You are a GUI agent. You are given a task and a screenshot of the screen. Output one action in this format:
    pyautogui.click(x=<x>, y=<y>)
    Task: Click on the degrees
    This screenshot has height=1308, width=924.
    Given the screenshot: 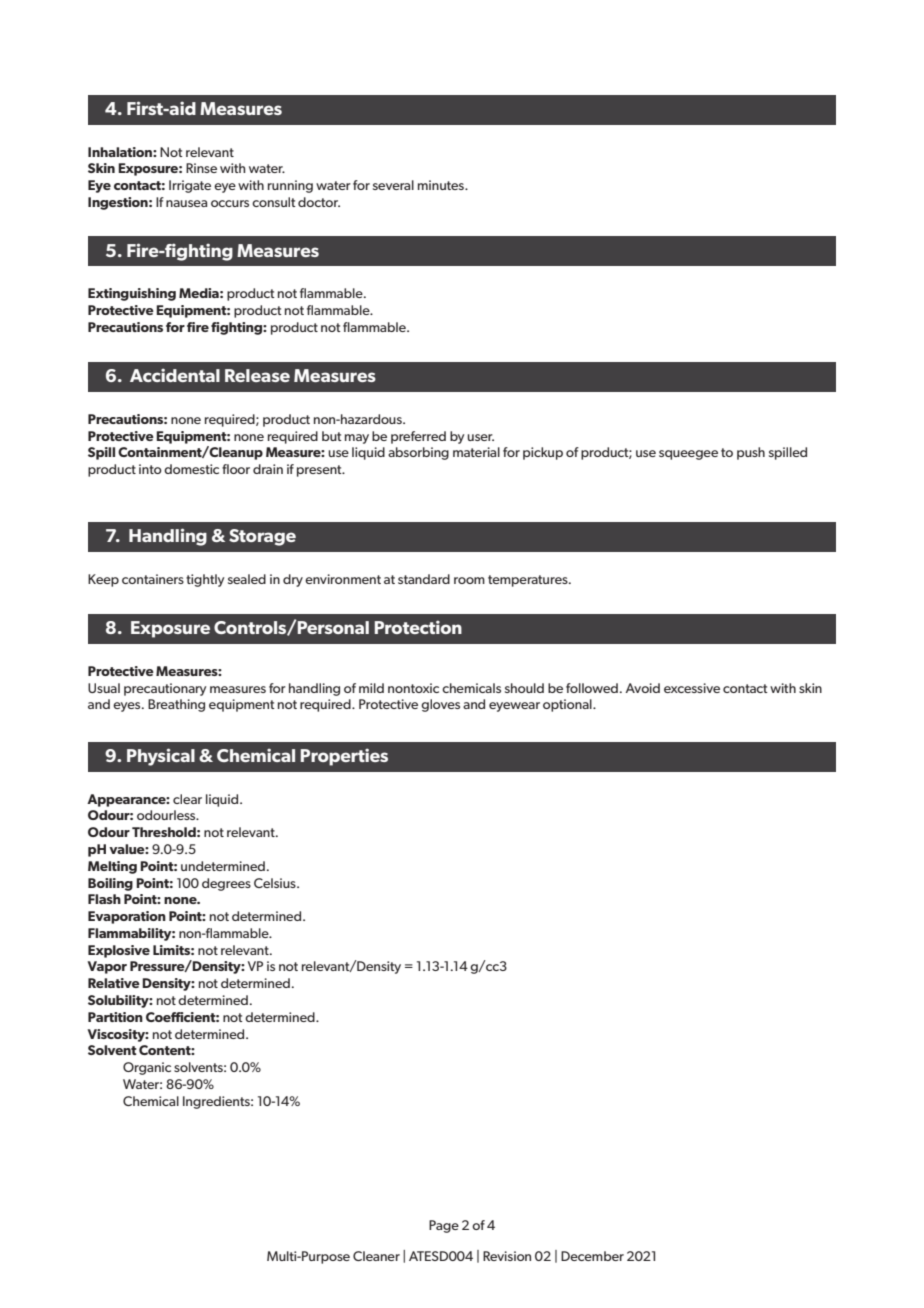 What is the action you would take?
    pyautogui.click(x=226, y=884)
